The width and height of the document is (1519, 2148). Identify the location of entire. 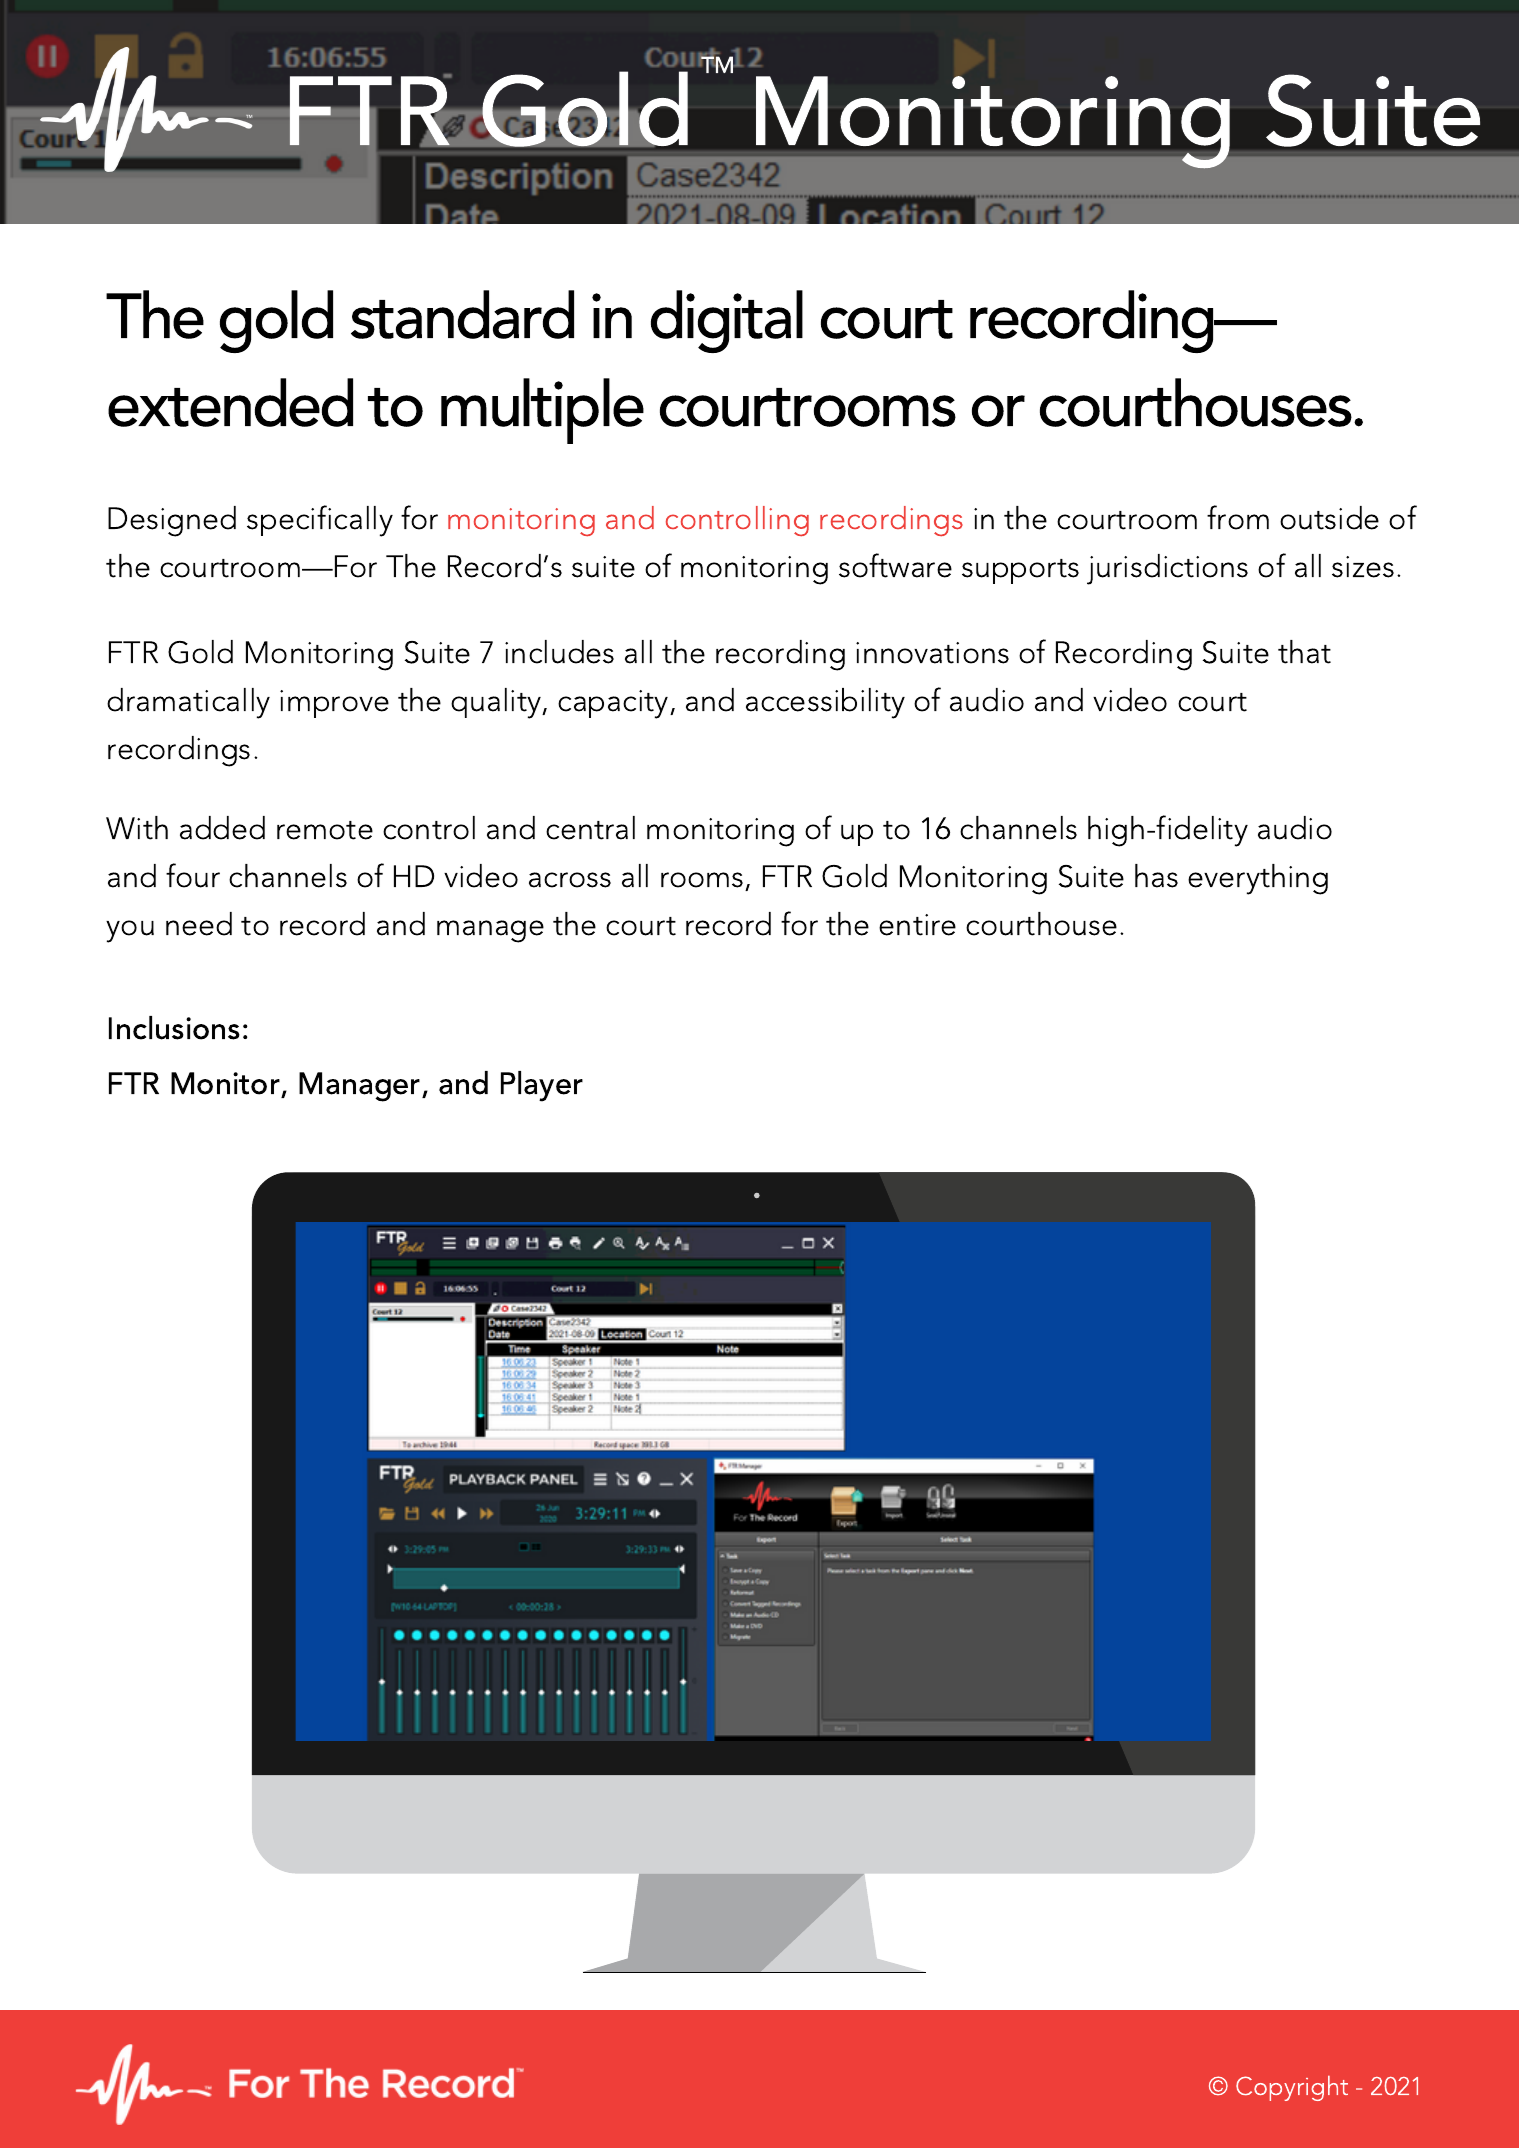
(917, 925).
